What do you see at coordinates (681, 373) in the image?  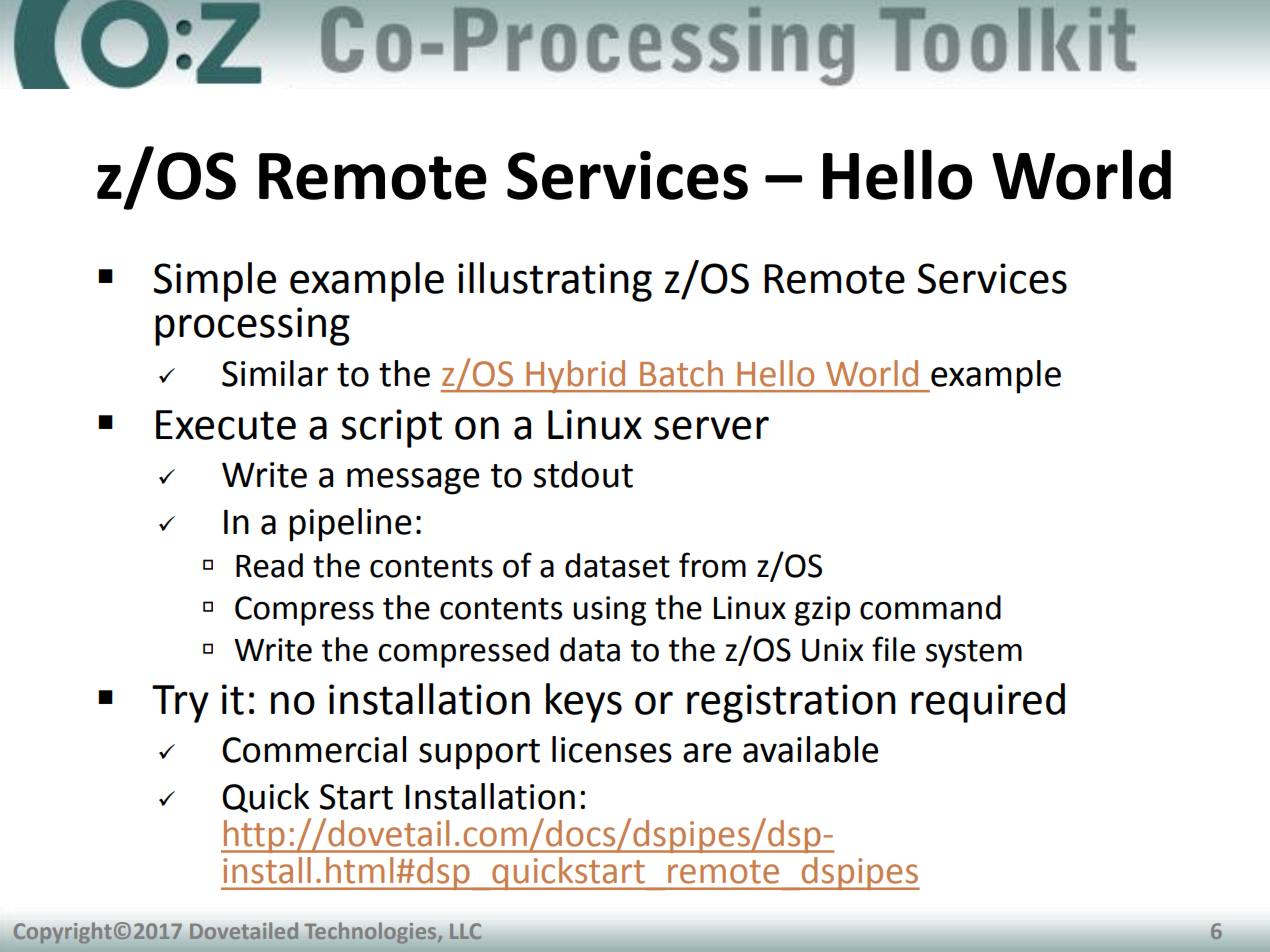 I see `Batch` at bounding box center [681, 373].
